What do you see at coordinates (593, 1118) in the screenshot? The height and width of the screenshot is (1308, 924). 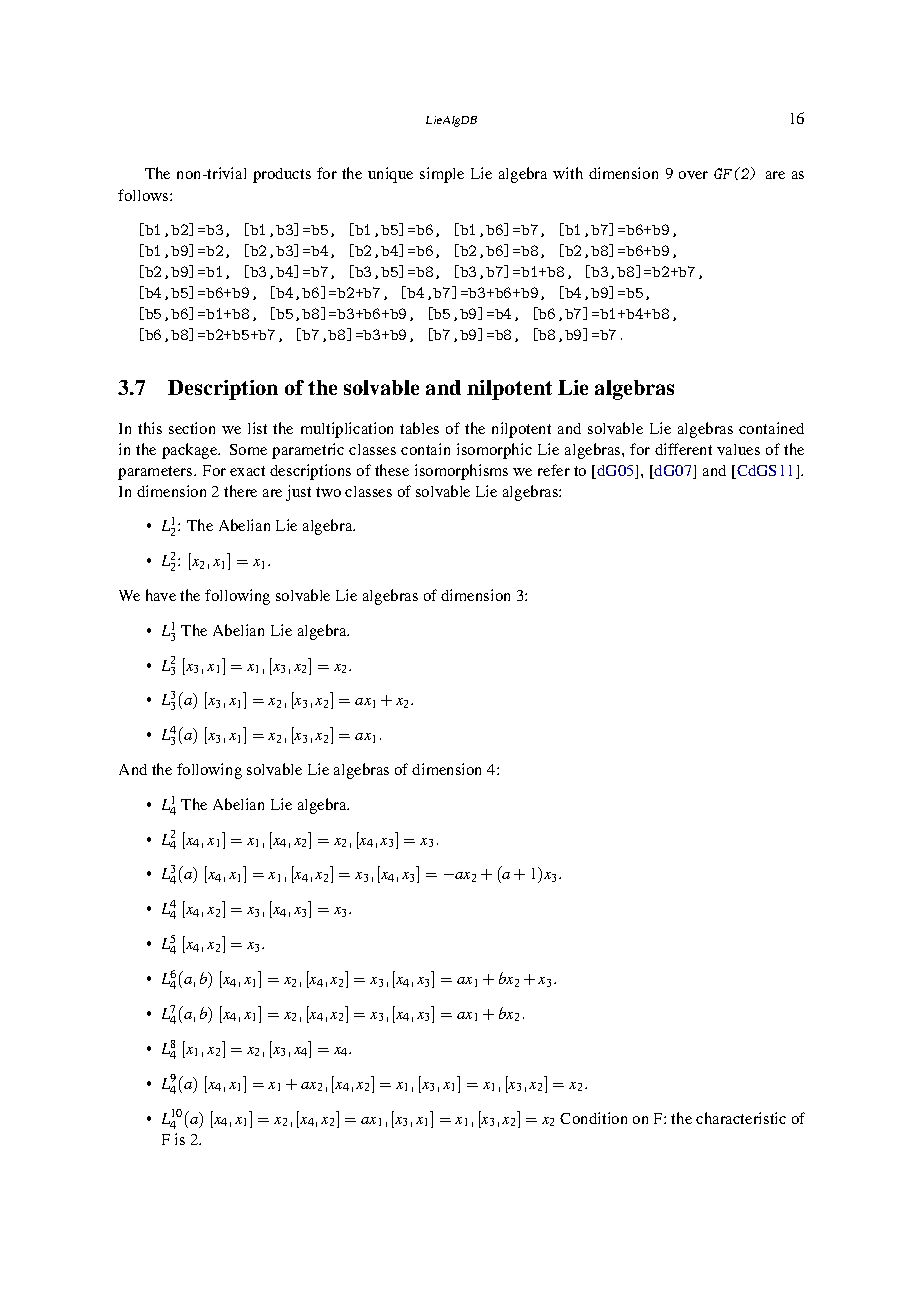 I see `Condition` at bounding box center [593, 1118].
